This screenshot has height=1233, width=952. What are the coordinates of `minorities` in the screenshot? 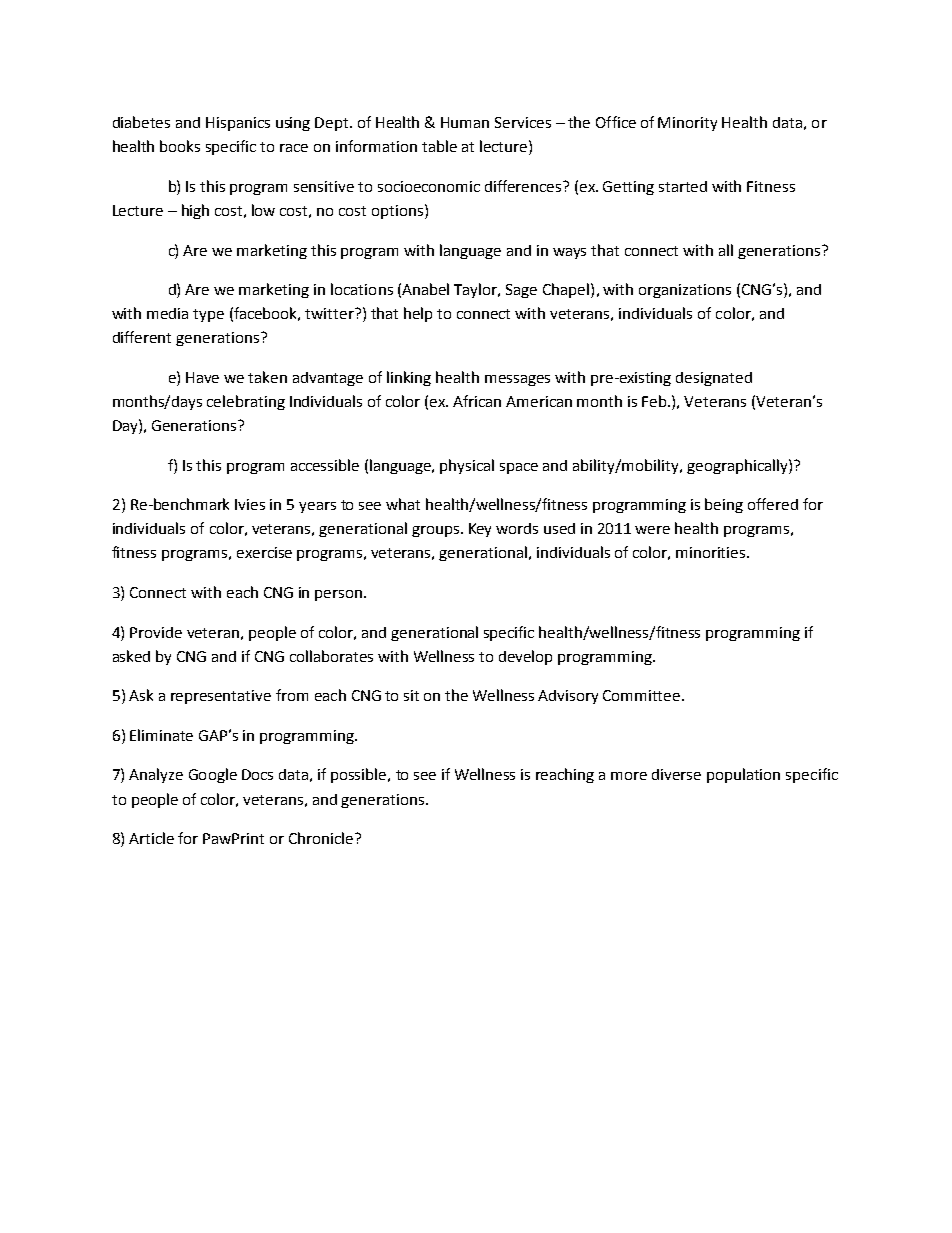 It's located at (712, 552).
